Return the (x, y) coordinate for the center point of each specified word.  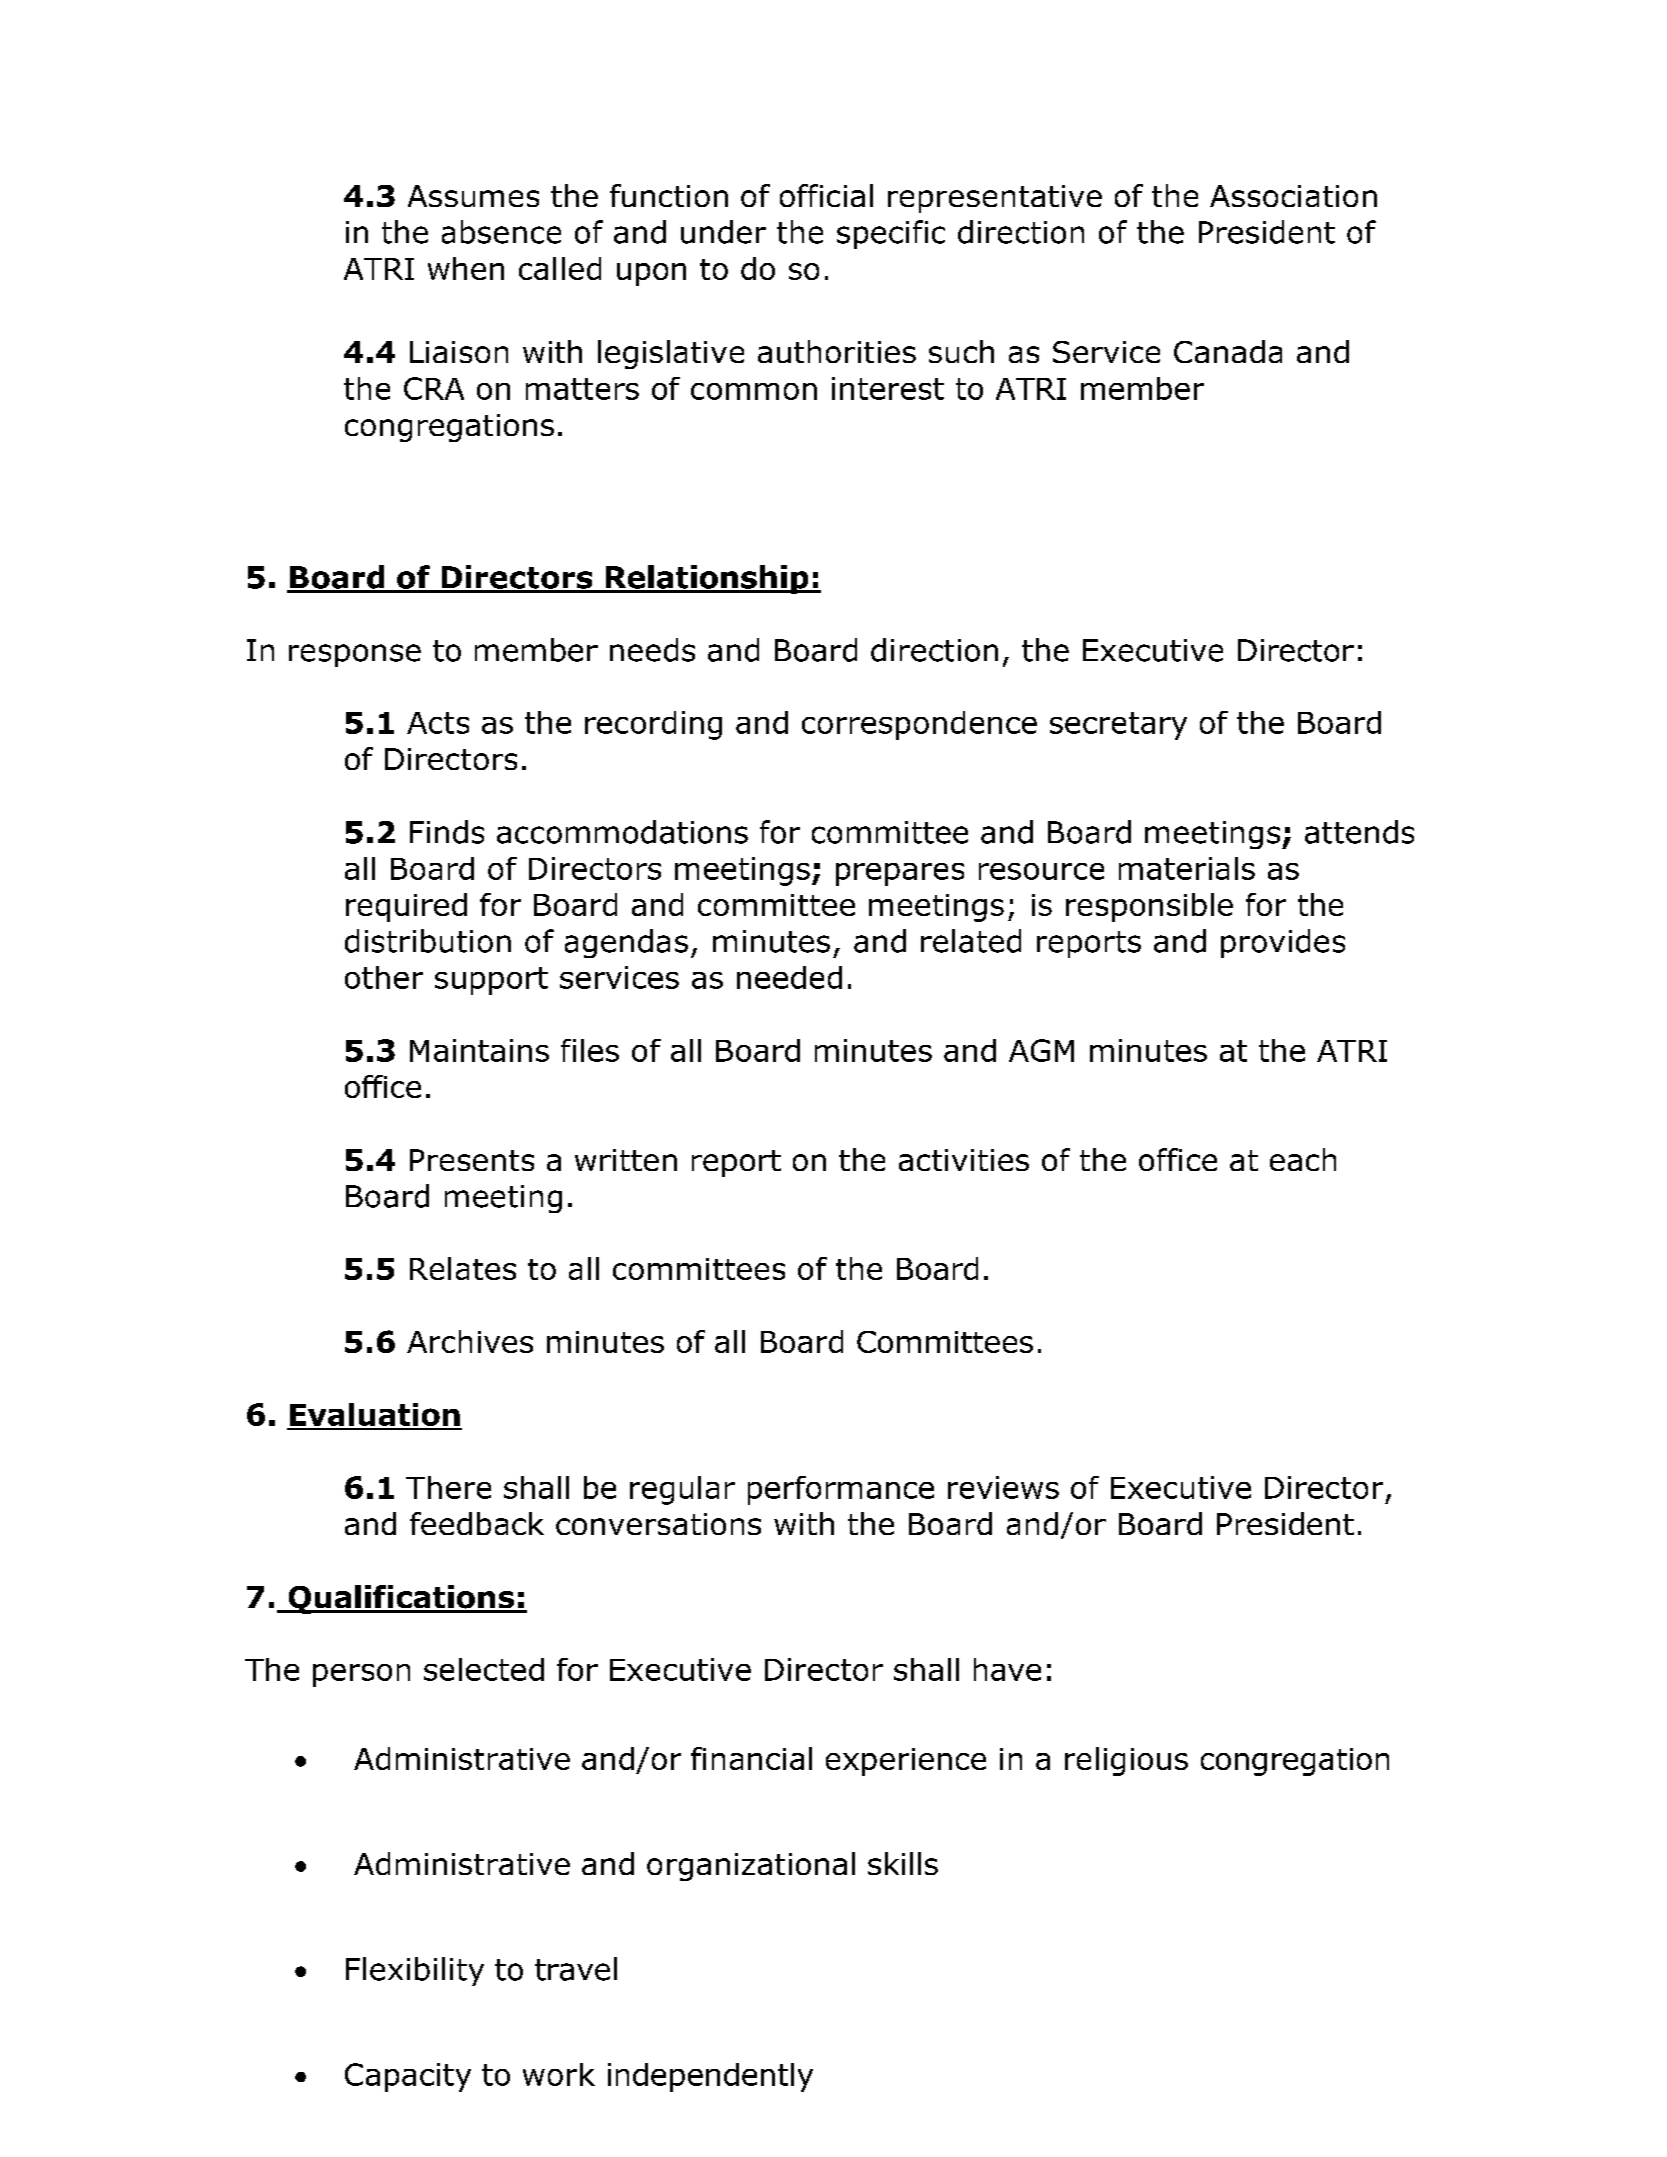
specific (891, 234)
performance (841, 1490)
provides (1283, 943)
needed (789, 977)
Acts (438, 723)
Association (1293, 196)
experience (906, 1762)
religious (1126, 1761)
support (491, 981)
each (1303, 1159)
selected (484, 1669)
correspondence (919, 725)
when (466, 268)
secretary (1118, 726)
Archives (470, 1341)
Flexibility (415, 1971)
